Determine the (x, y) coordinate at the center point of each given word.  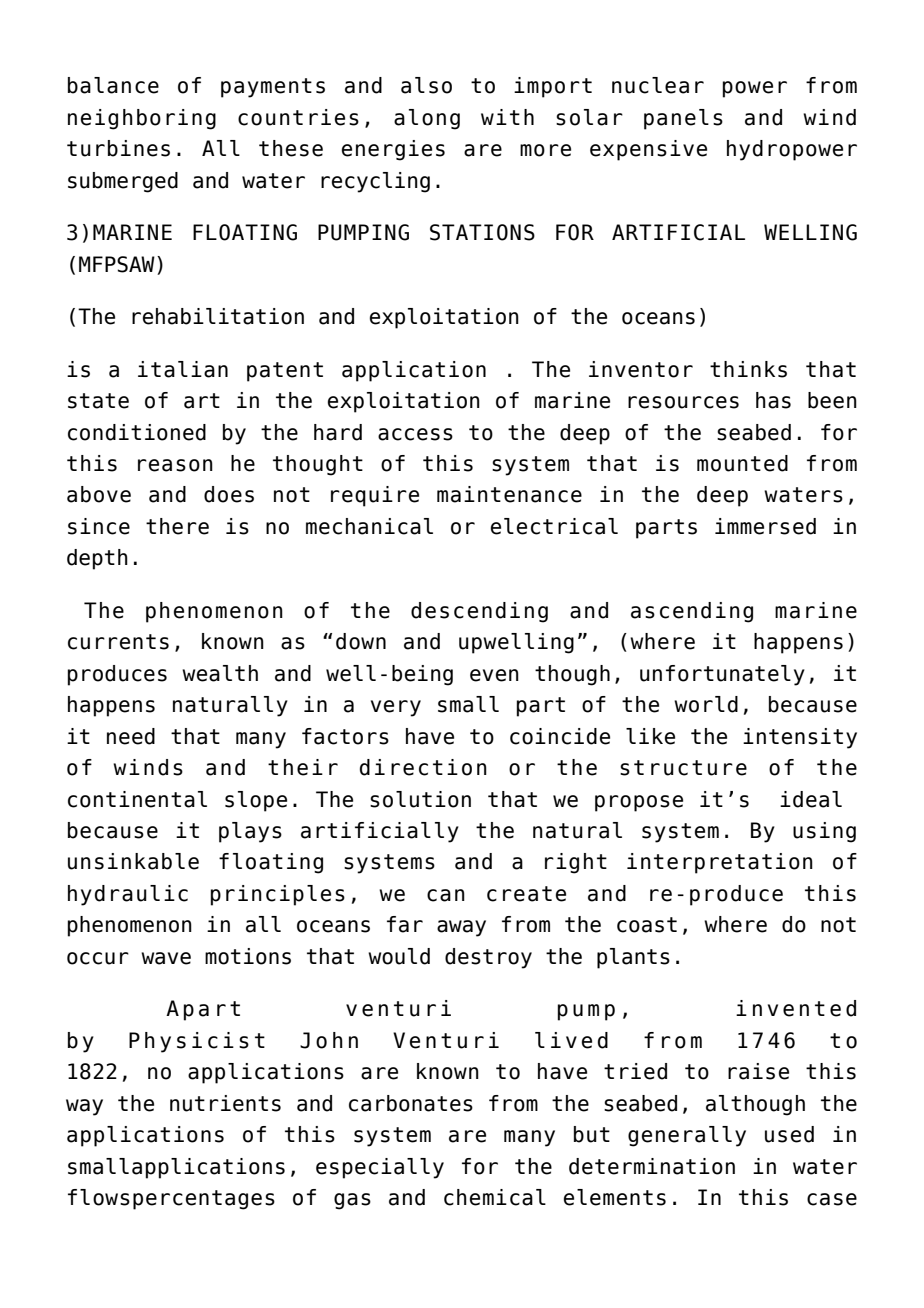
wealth (220, 673)
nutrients (225, 1103)
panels (683, 119)
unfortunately (722, 675)
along (427, 119)
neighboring (142, 119)
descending (479, 612)
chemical (495, 1197)
